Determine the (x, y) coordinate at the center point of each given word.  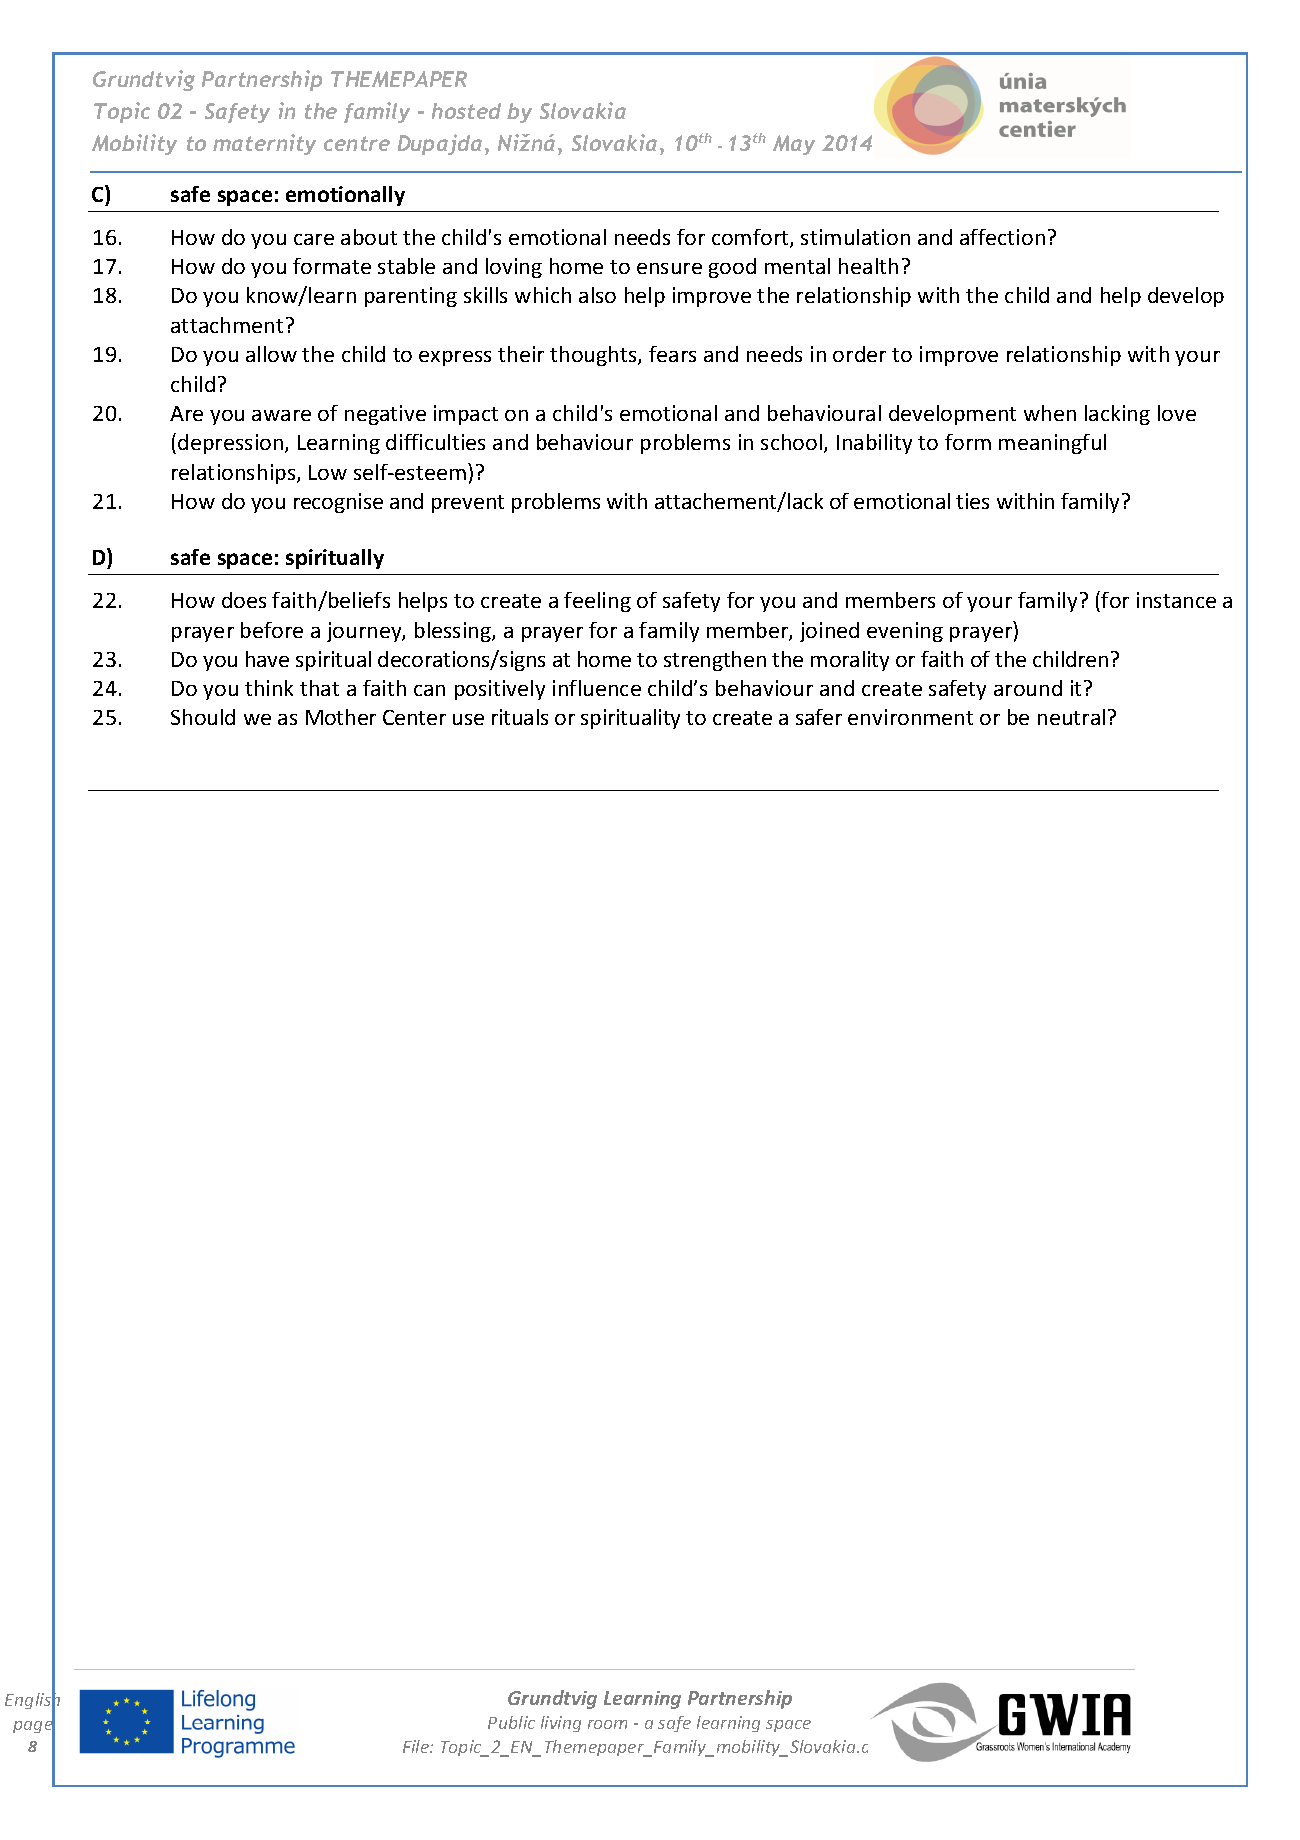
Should (203, 717)
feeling (597, 602)
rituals (520, 717)
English (32, 1701)
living (561, 1724)
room (607, 1724)
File (417, 1746)
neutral (1071, 717)
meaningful (1052, 444)
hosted (466, 111)
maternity (264, 144)
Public (511, 1722)
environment (910, 717)
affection (1002, 237)
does (244, 600)
